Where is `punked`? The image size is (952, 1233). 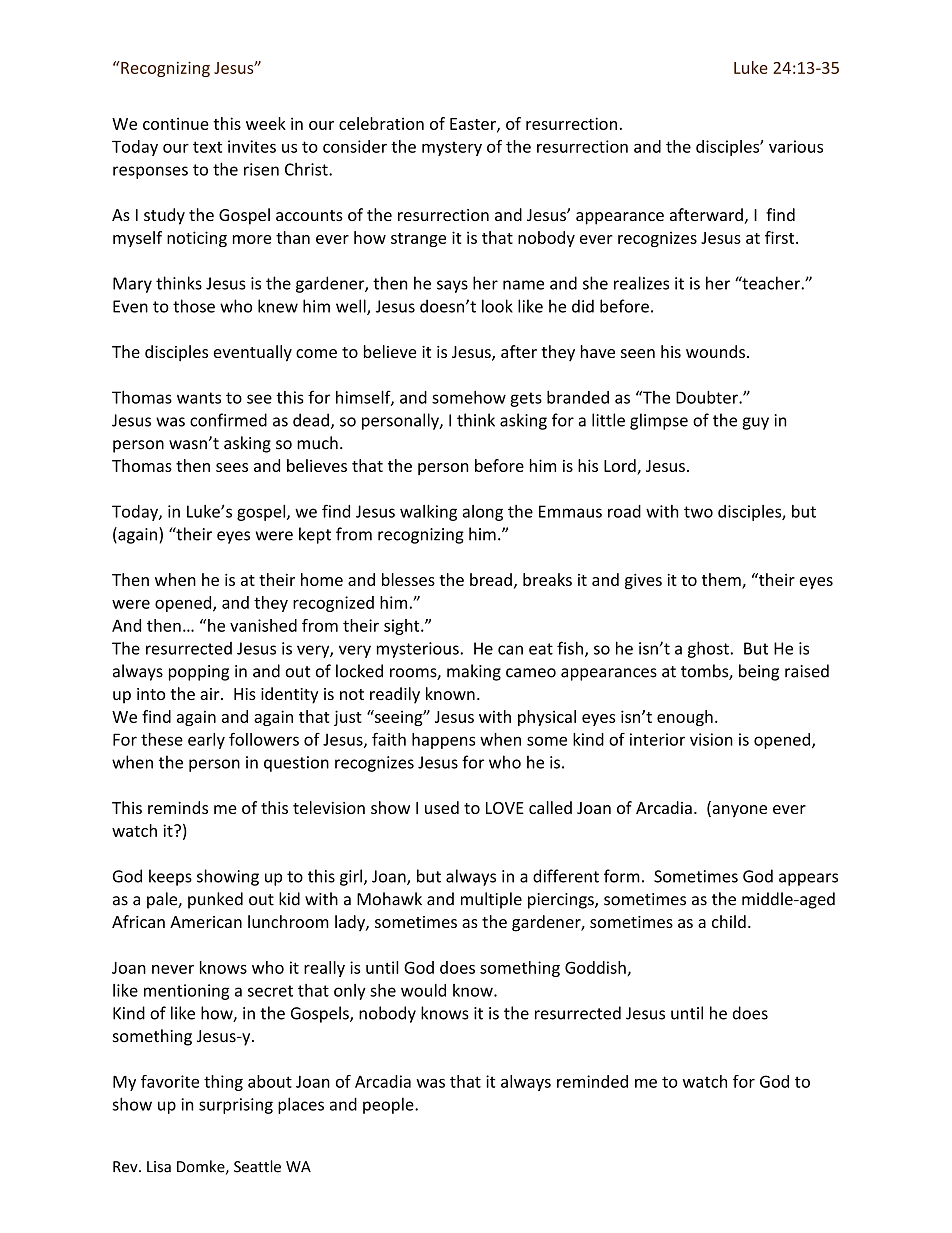 punked is located at coordinates (215, 900).
